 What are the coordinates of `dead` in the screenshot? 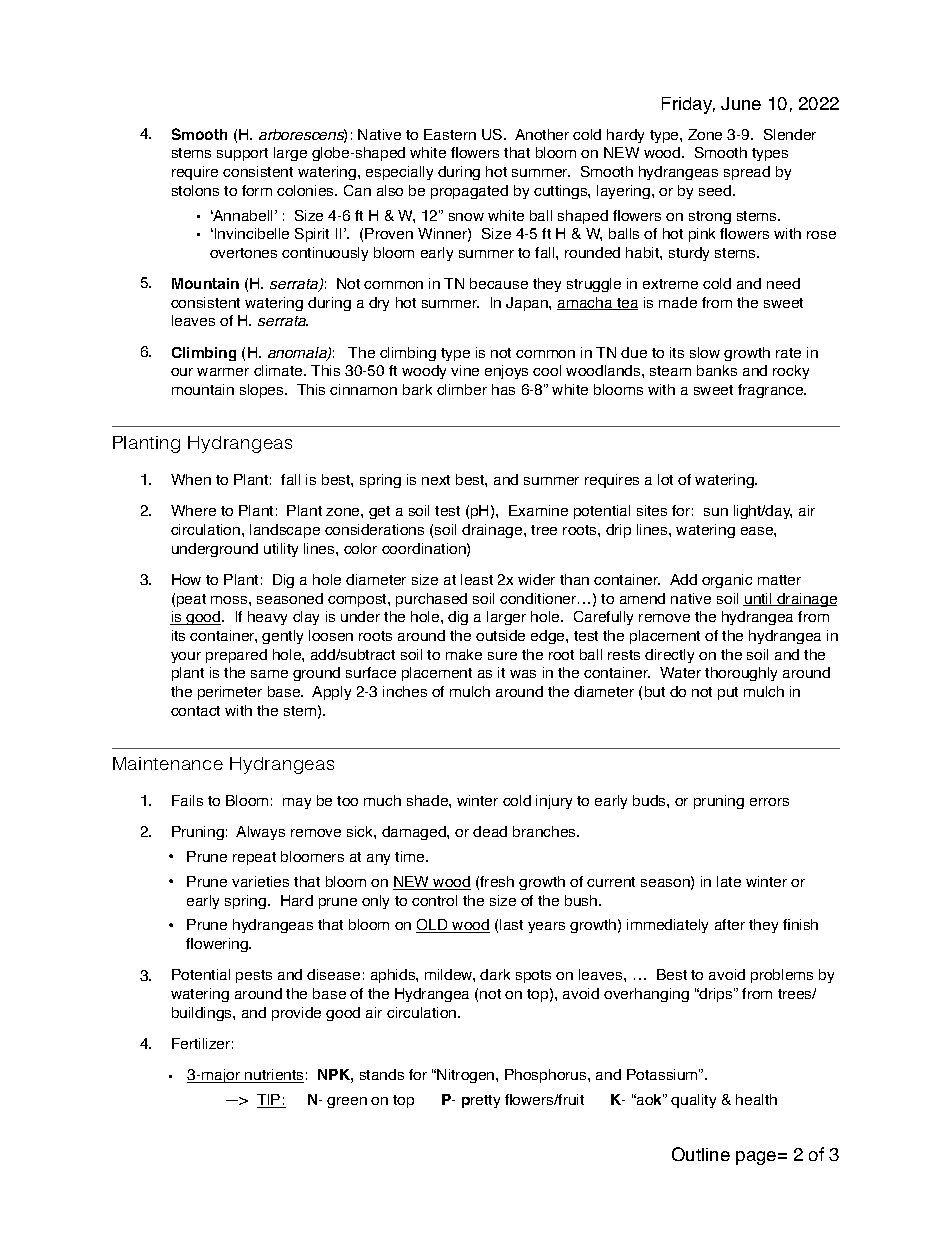 It's located at (490, 831).
